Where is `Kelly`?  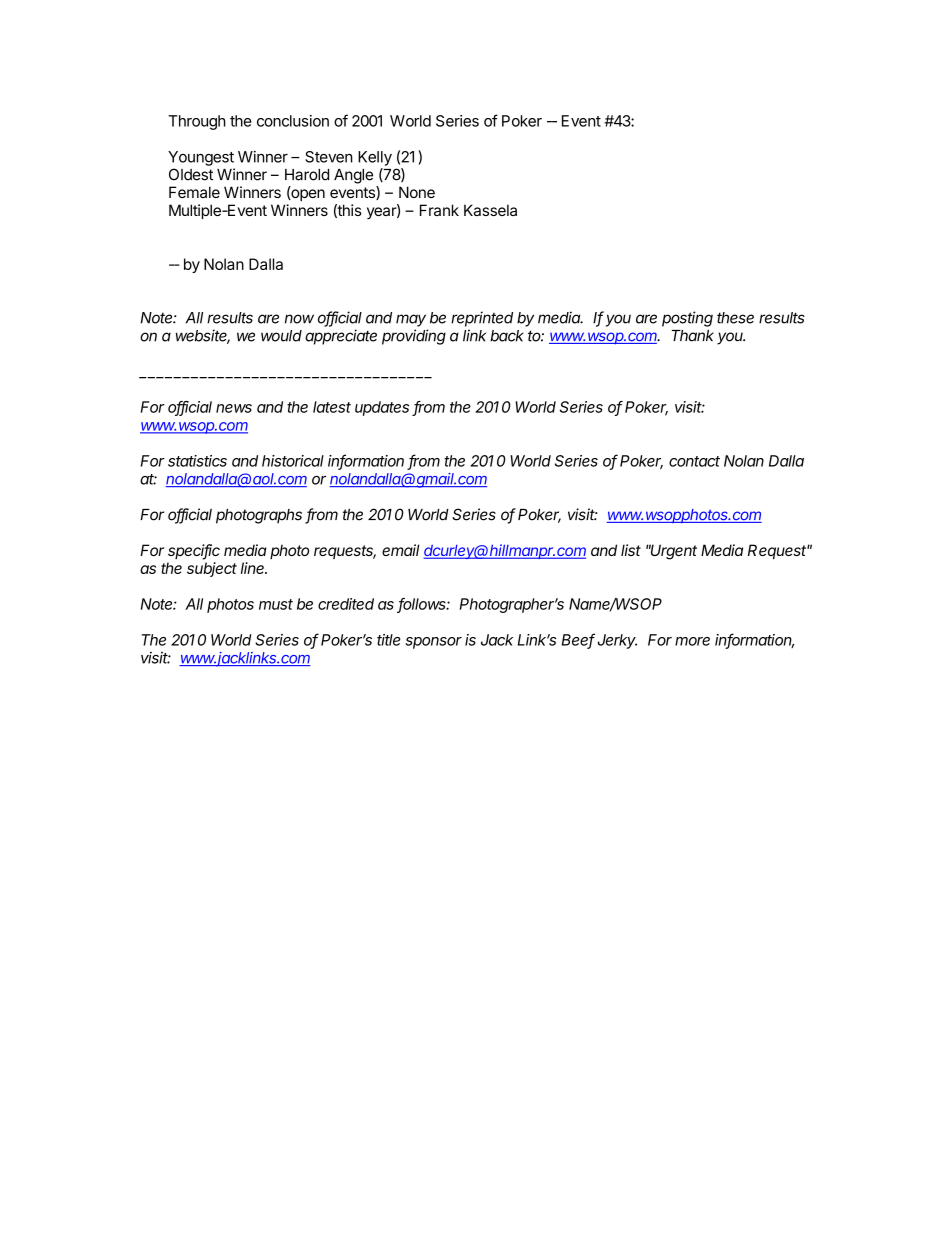 Kelly is located at coordinates (375, 158).
